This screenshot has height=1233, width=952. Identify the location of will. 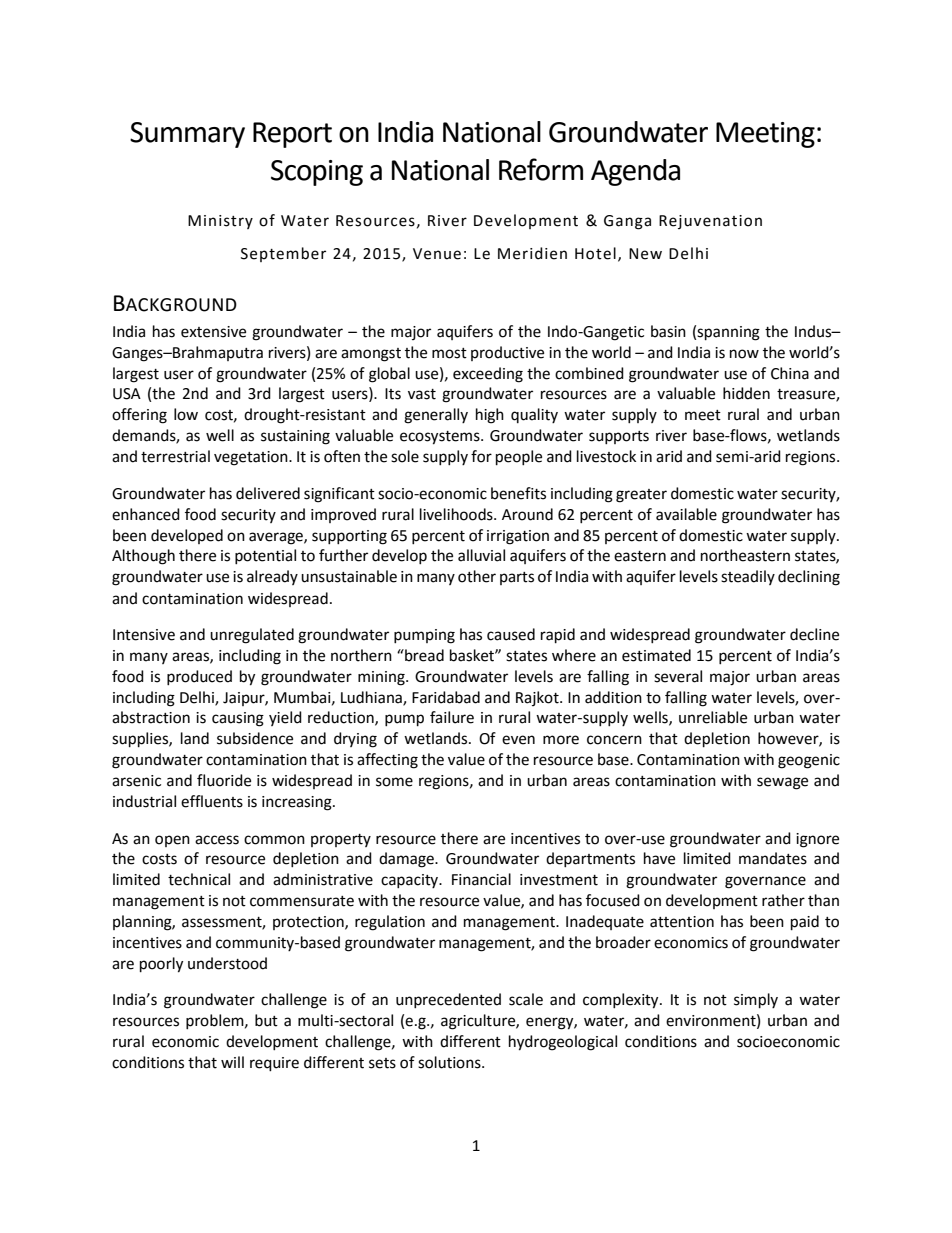
(232, 1062).
